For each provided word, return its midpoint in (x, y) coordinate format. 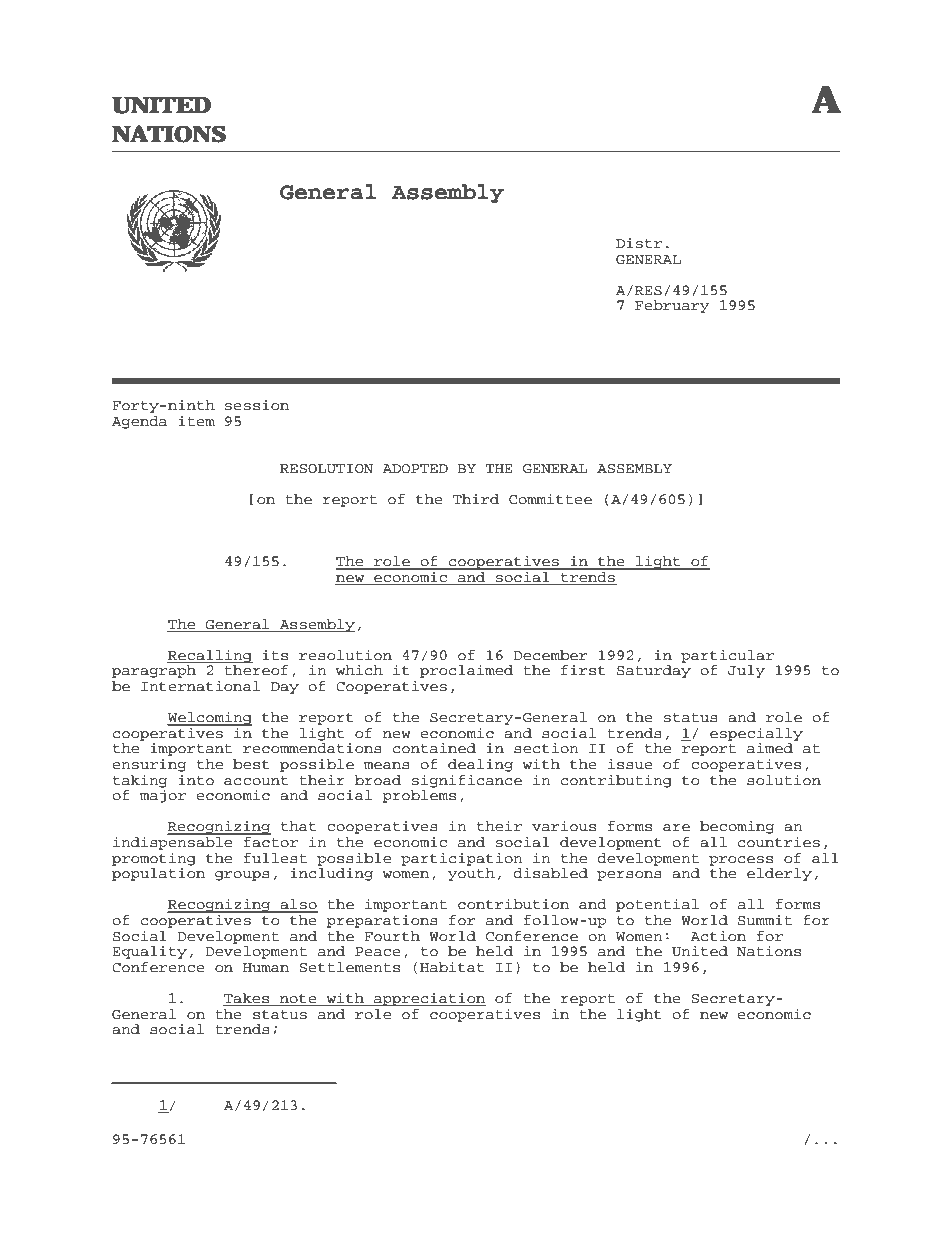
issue (630, 764)
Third (476, 499)
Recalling (210, 656)
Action (718, 936)
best (251, 764)
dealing (480, 765)
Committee (550, 499)
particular (727, 656)
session (257, 405)
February (672, 306)
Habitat (452, 967)
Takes (247, 999)
